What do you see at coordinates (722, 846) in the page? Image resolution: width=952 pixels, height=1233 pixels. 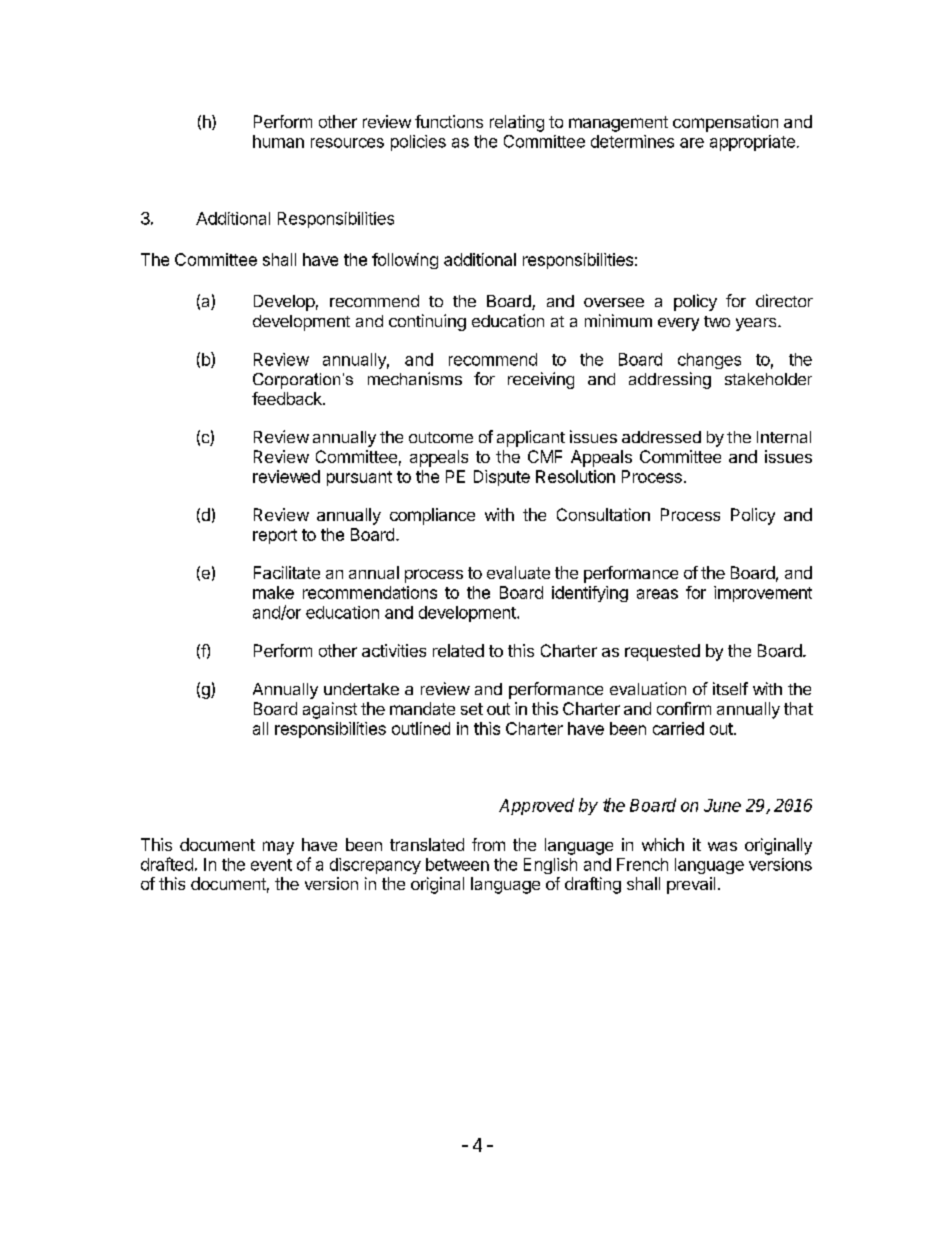 I see `was` at bounding box center [722, 846].
